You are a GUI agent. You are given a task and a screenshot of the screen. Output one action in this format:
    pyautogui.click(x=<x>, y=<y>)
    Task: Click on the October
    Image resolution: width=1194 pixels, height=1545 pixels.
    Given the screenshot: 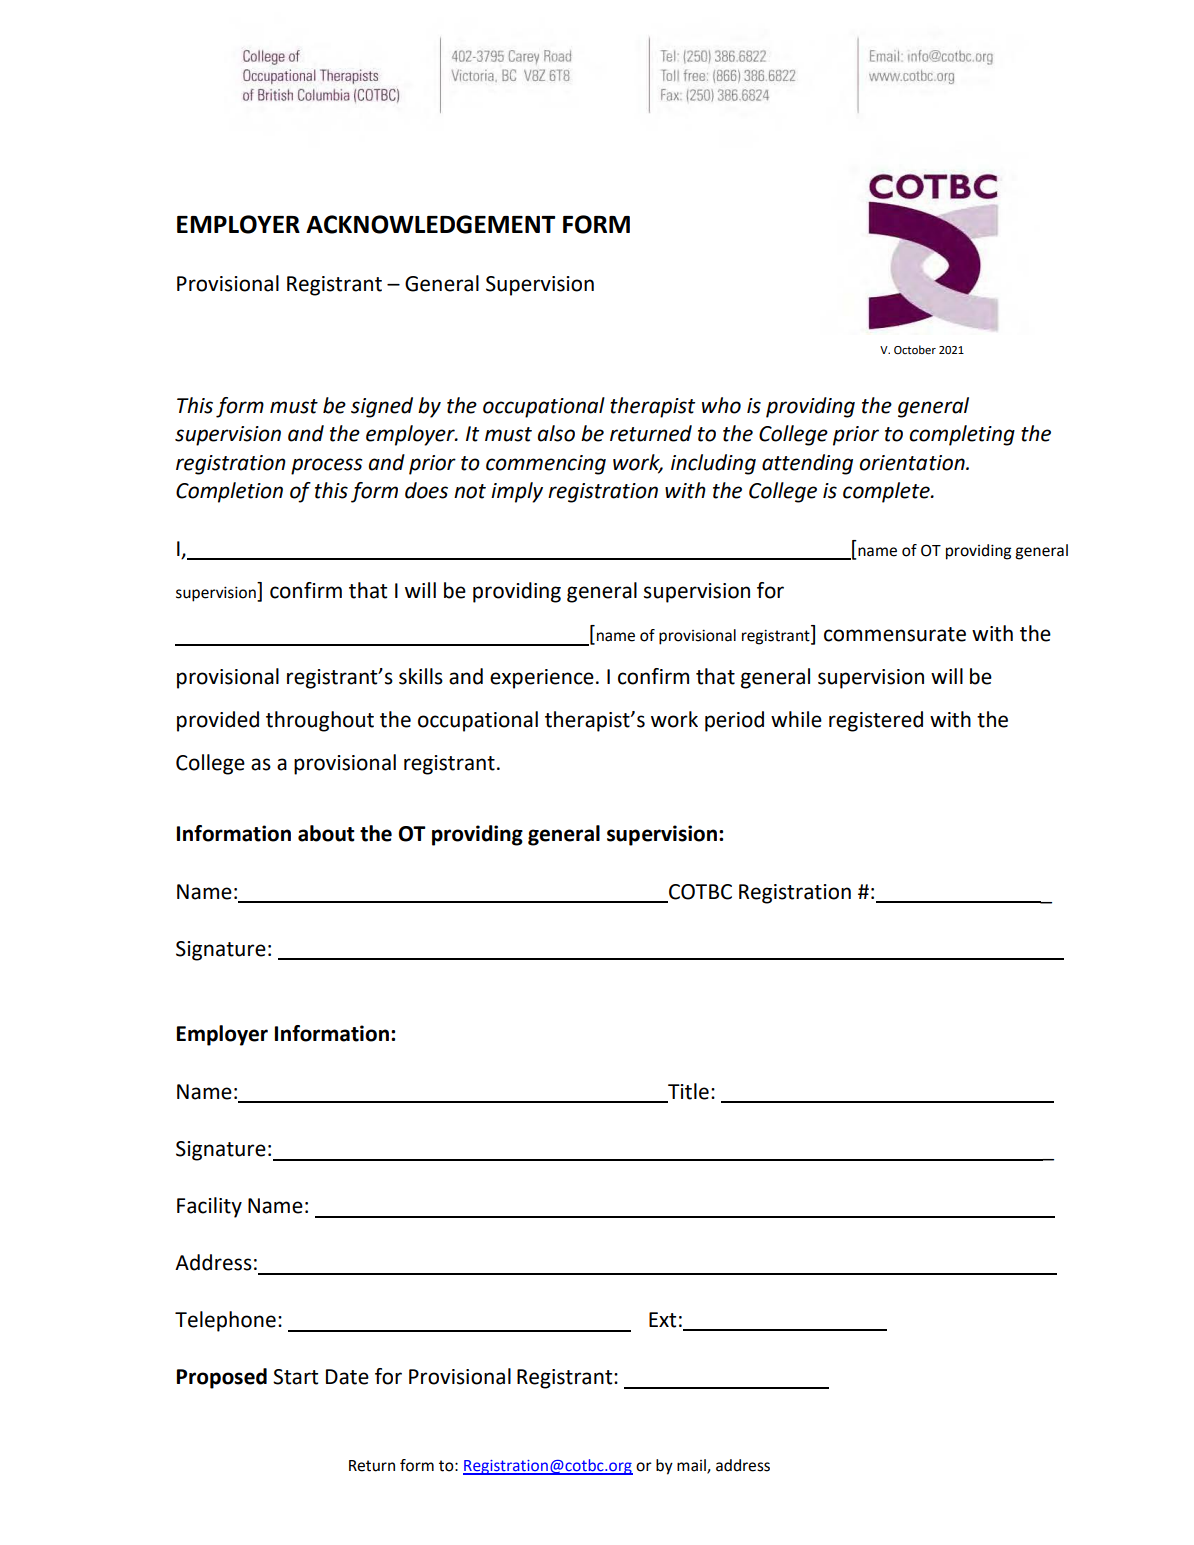 What is the action you would take?
    pyautogui.click(x=915, y=350)
